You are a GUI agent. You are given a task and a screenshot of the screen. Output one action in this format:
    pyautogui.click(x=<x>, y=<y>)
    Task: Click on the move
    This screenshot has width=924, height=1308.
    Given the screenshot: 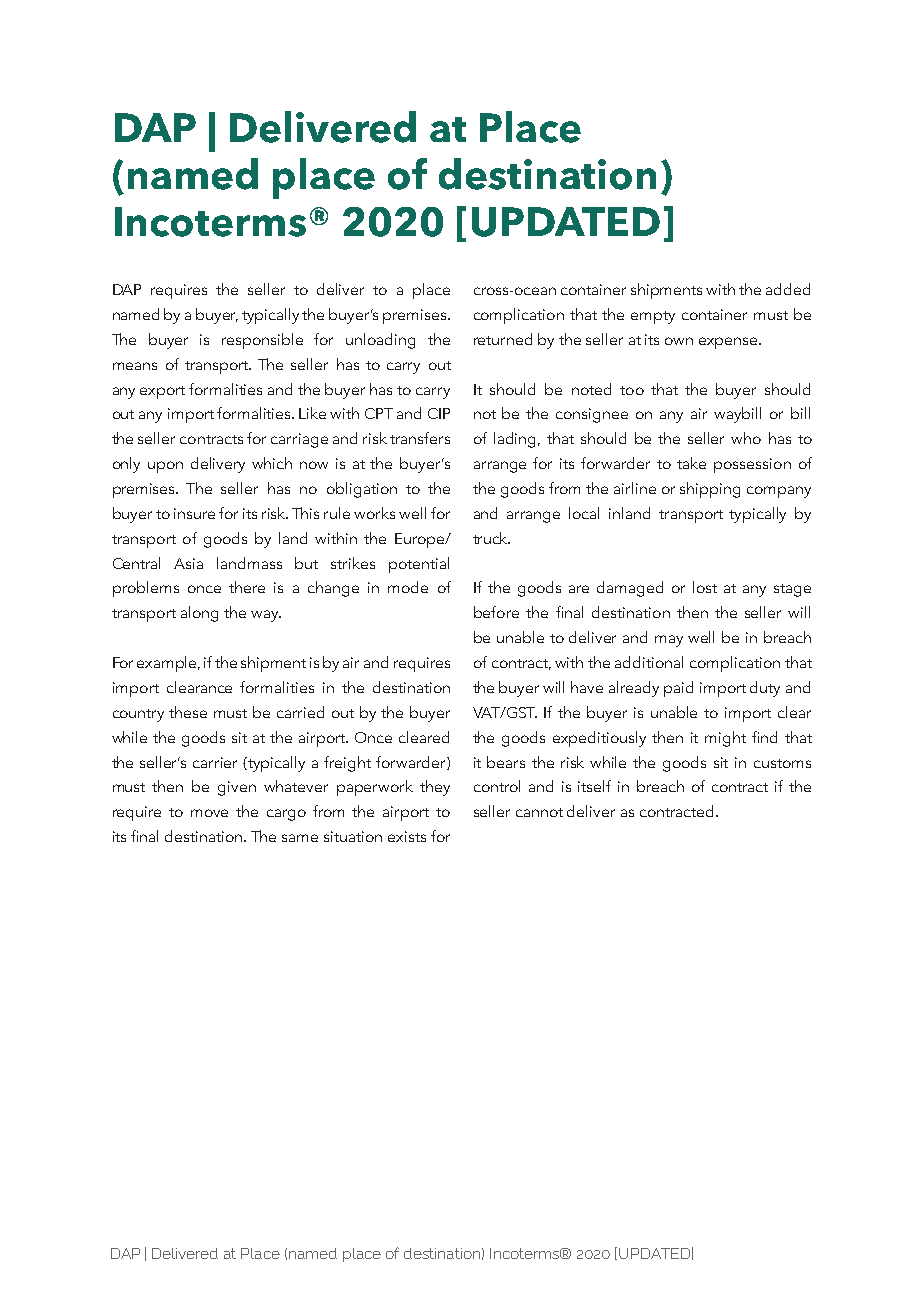 What is the action you would take?
    pyautogui.click(x=209, y=813)
